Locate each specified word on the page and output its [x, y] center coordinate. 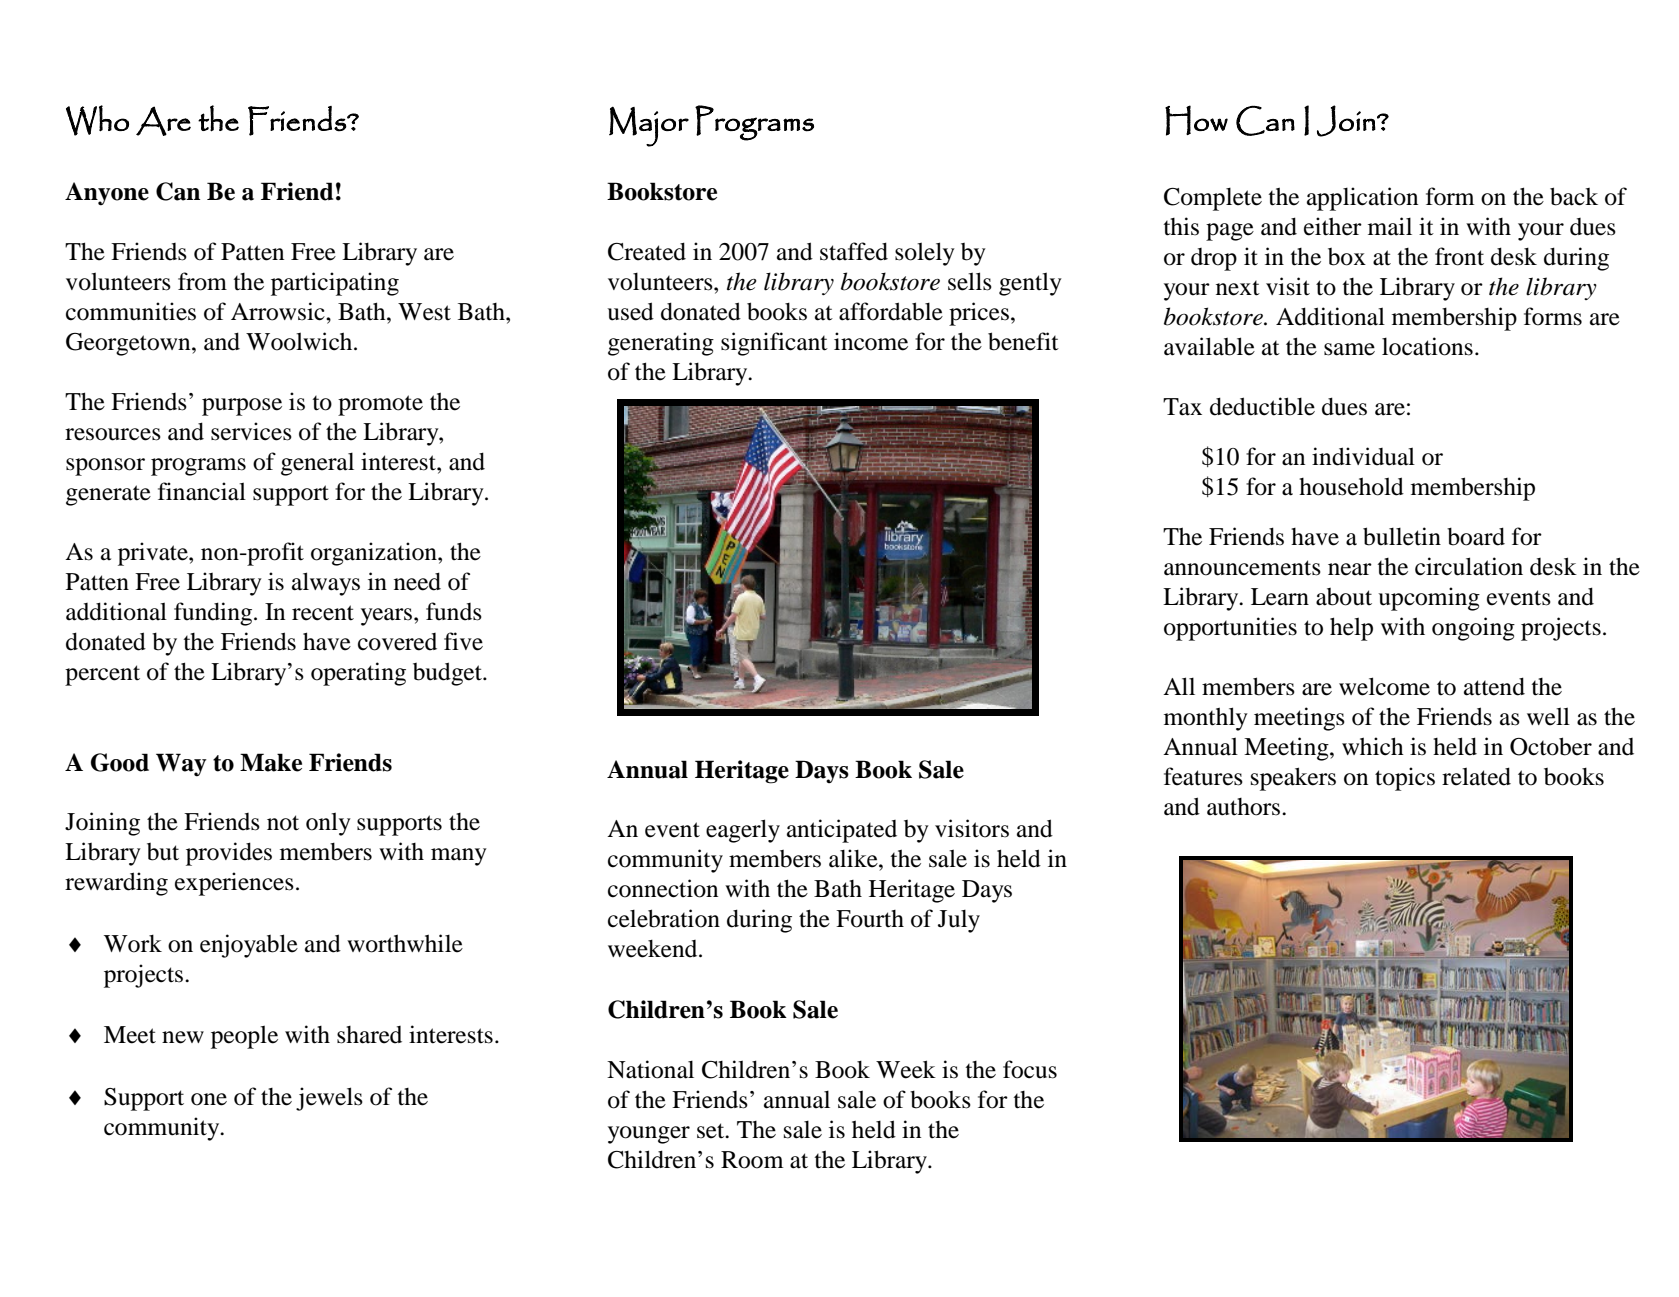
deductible [1262, 406]
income [871, 341]
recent [323, 613]
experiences [234, 884]
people [244, 1037]
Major [649, 126]
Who [97, 120]
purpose [242, 407]
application [1362, 199]
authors [1245, 807]
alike [854, 858]
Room [752, 1160]
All [1179, 686]
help [1351, 629]
